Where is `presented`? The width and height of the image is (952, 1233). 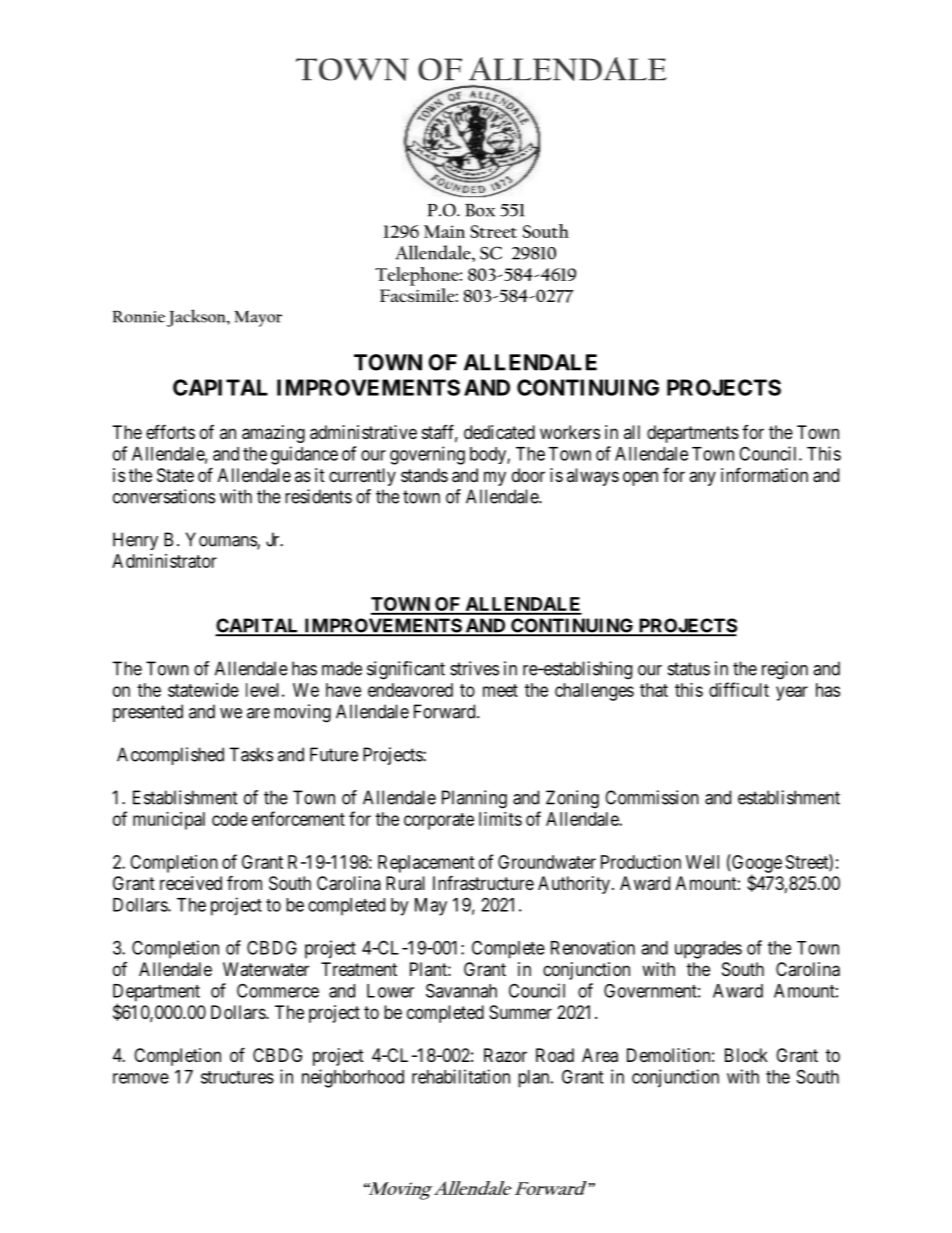
presented is located at coordinates (148, 713).
